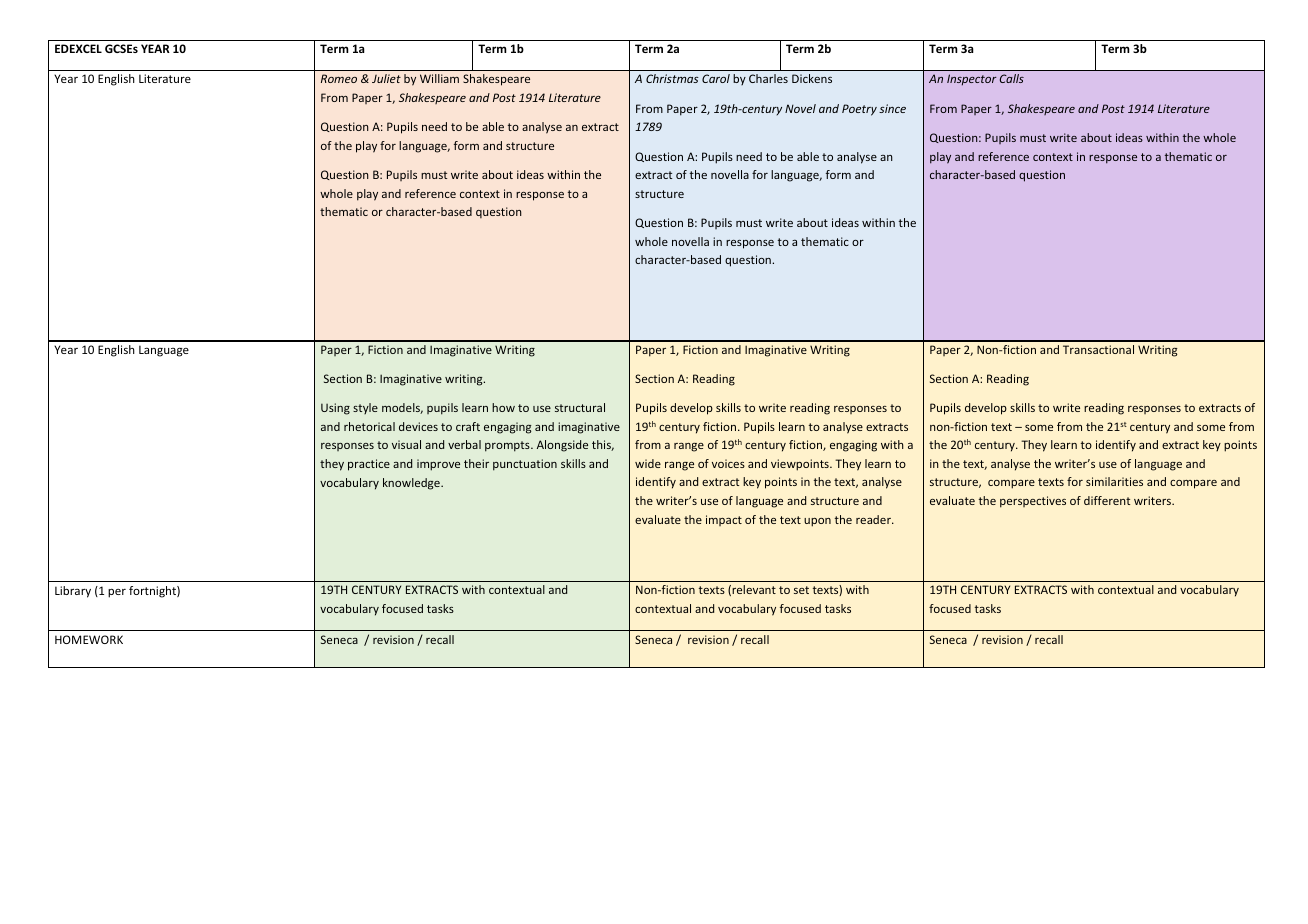 The image size is (1308, 924). I want to click on structural, so click(580, 407).
